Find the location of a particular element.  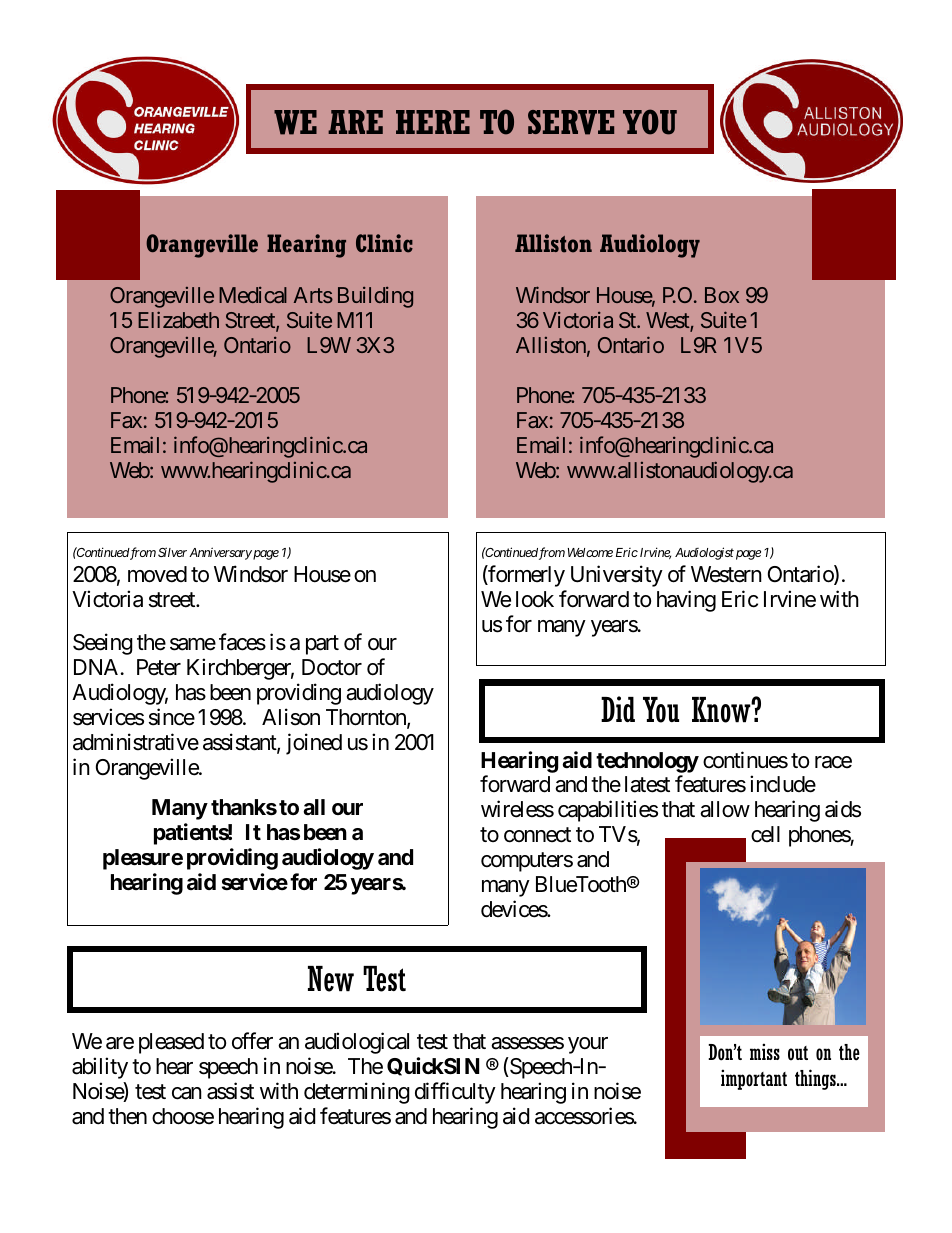

Box is located at coordinates (722, 295).
